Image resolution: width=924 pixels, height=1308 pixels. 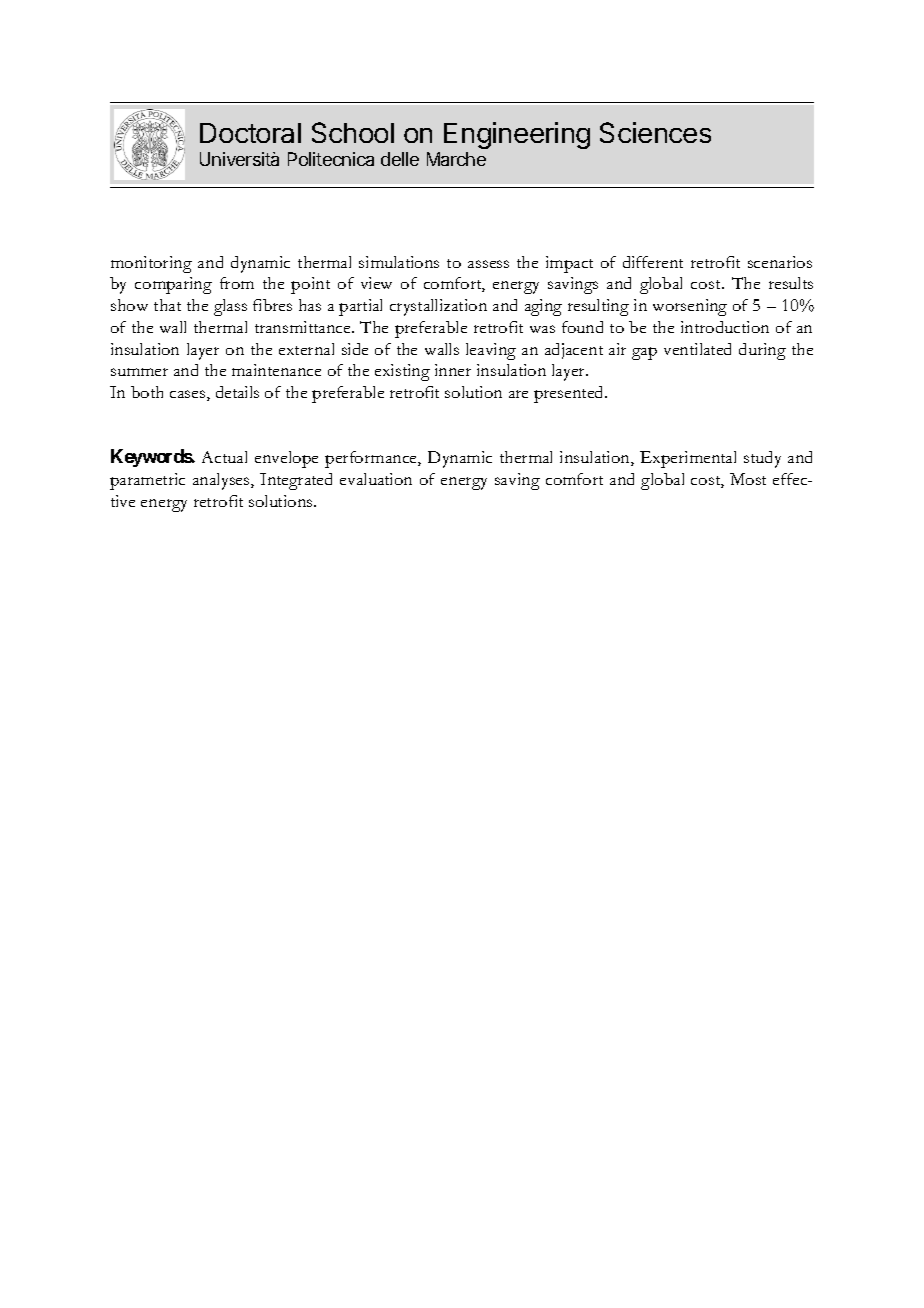 What do you see at coordinates (655, 132) in the page?
I see `Sciences` at bounding box center [655, 132].
